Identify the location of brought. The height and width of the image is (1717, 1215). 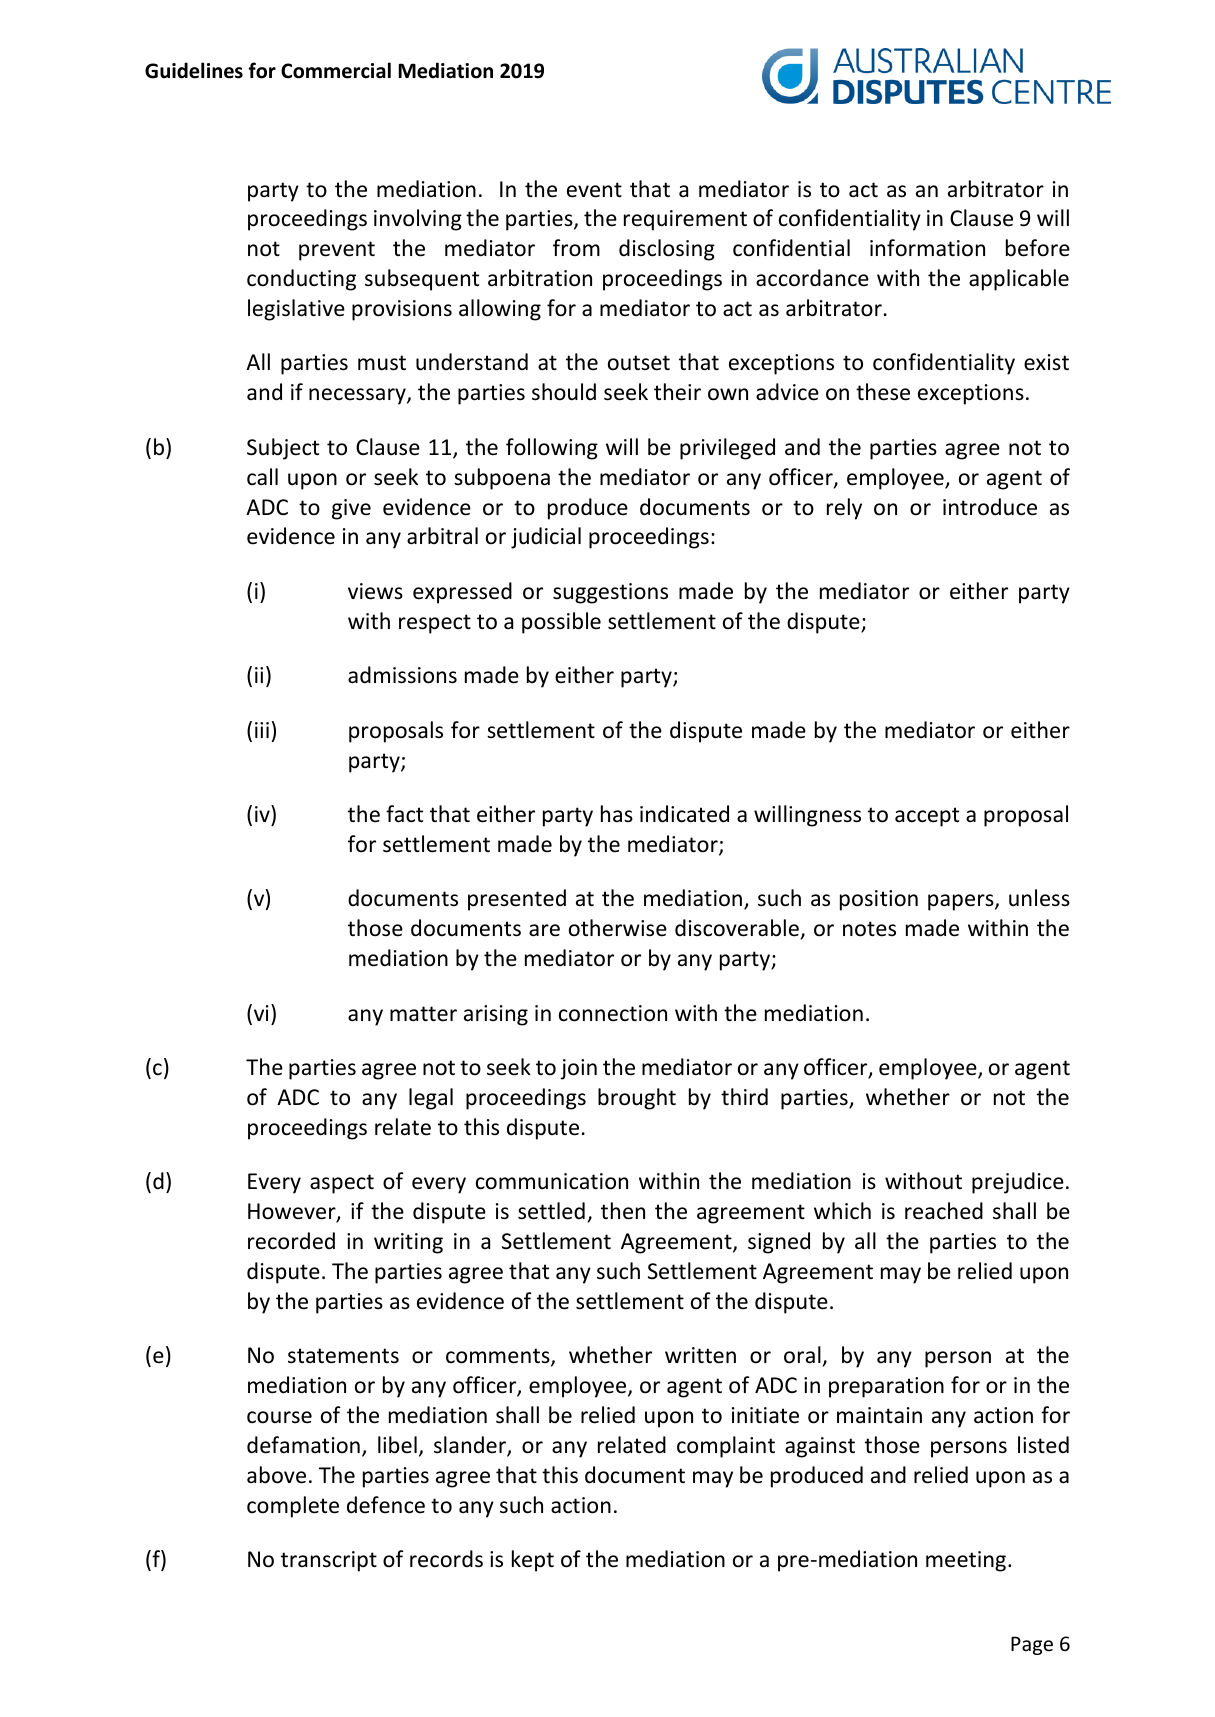
(637, 1099).
